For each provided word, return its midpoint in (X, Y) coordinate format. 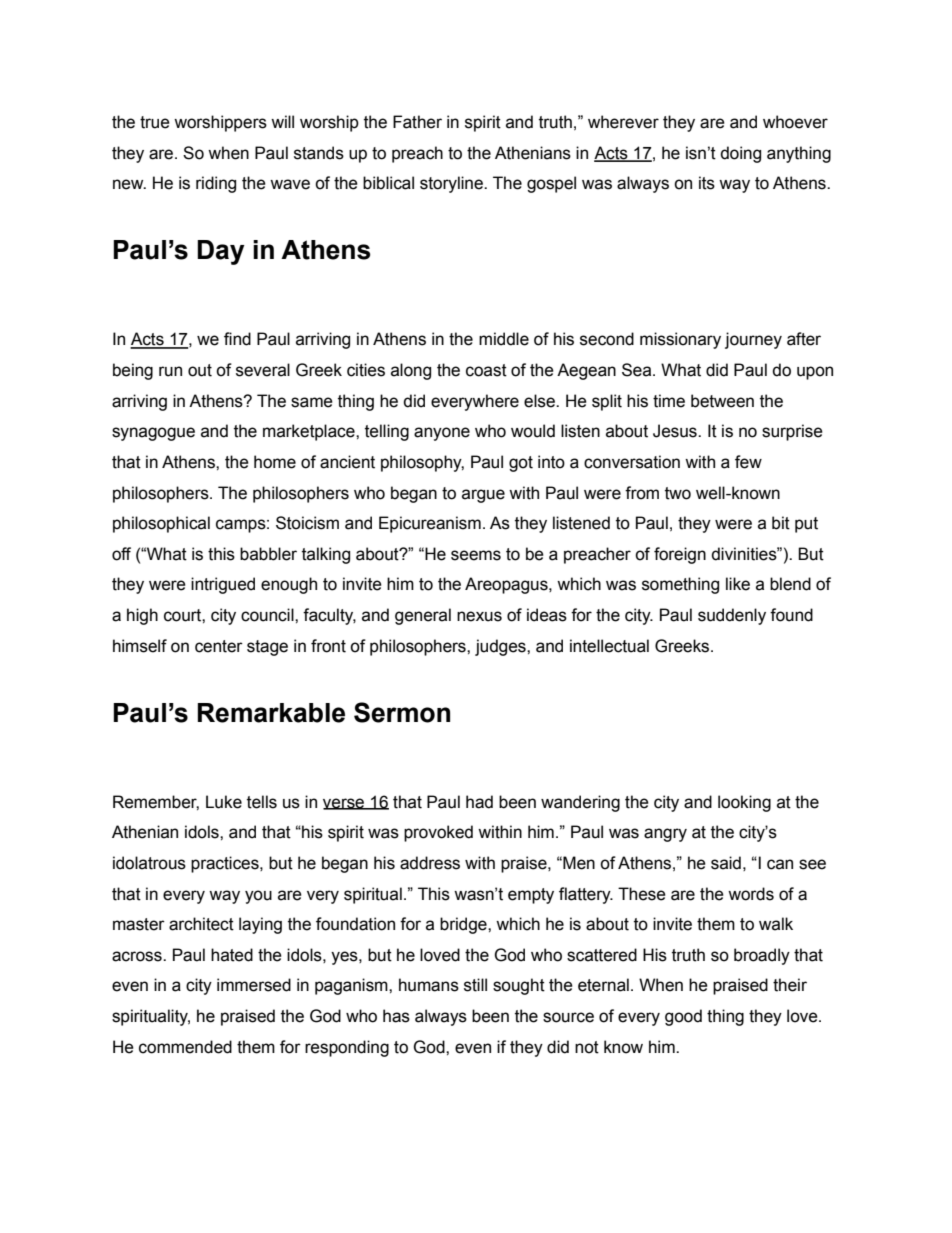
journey (753, 340)
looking (744, 803)
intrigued (223, 585)
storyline (452, 184)
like (738, 584)
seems (476, 555)
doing (740, 154)
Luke (224, 802)
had (479, 802)
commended (185, 1047)
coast (486, 370)
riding (216, 184)
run (170, 371)
